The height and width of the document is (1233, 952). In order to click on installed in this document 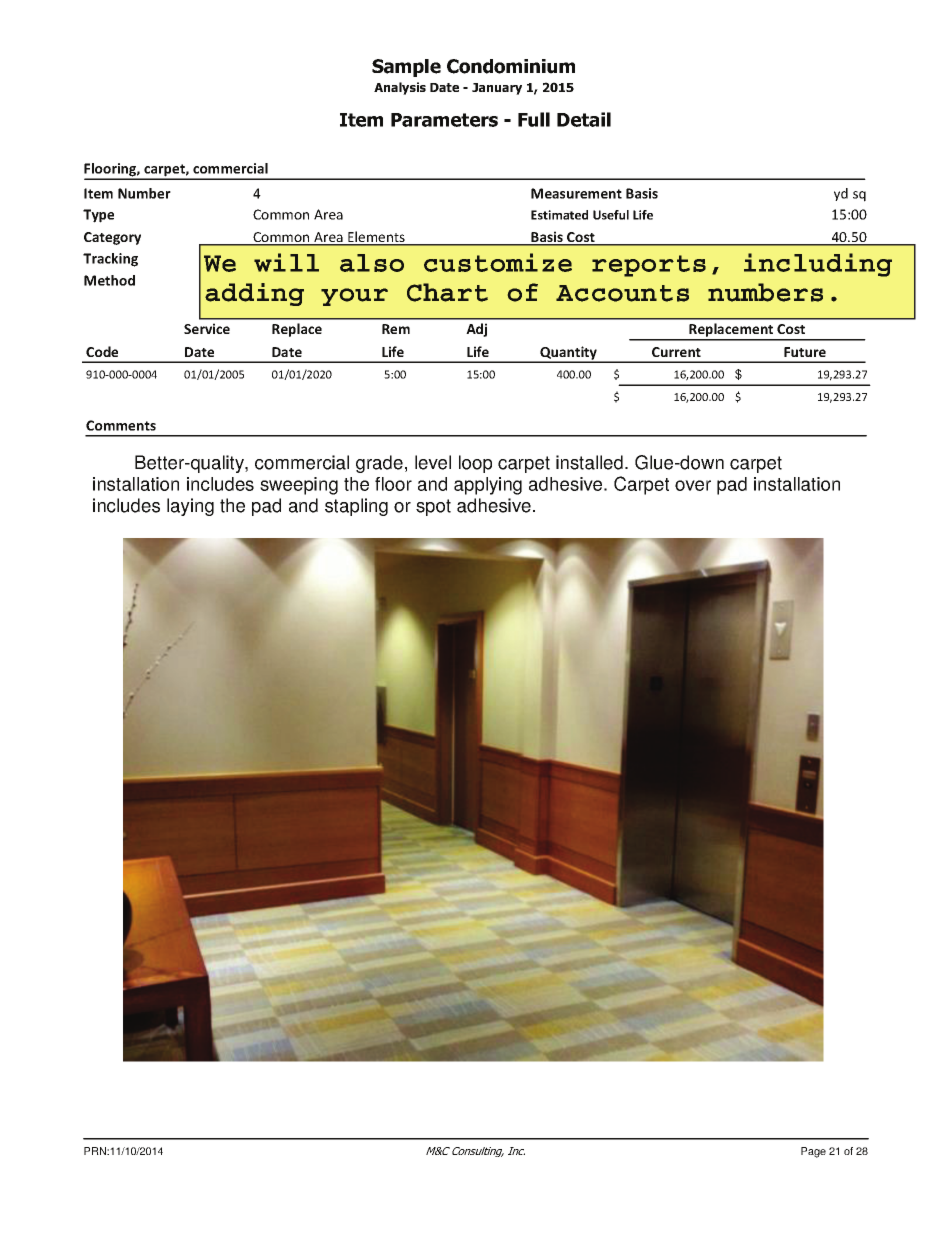, I will do `click(589, 462)`.
